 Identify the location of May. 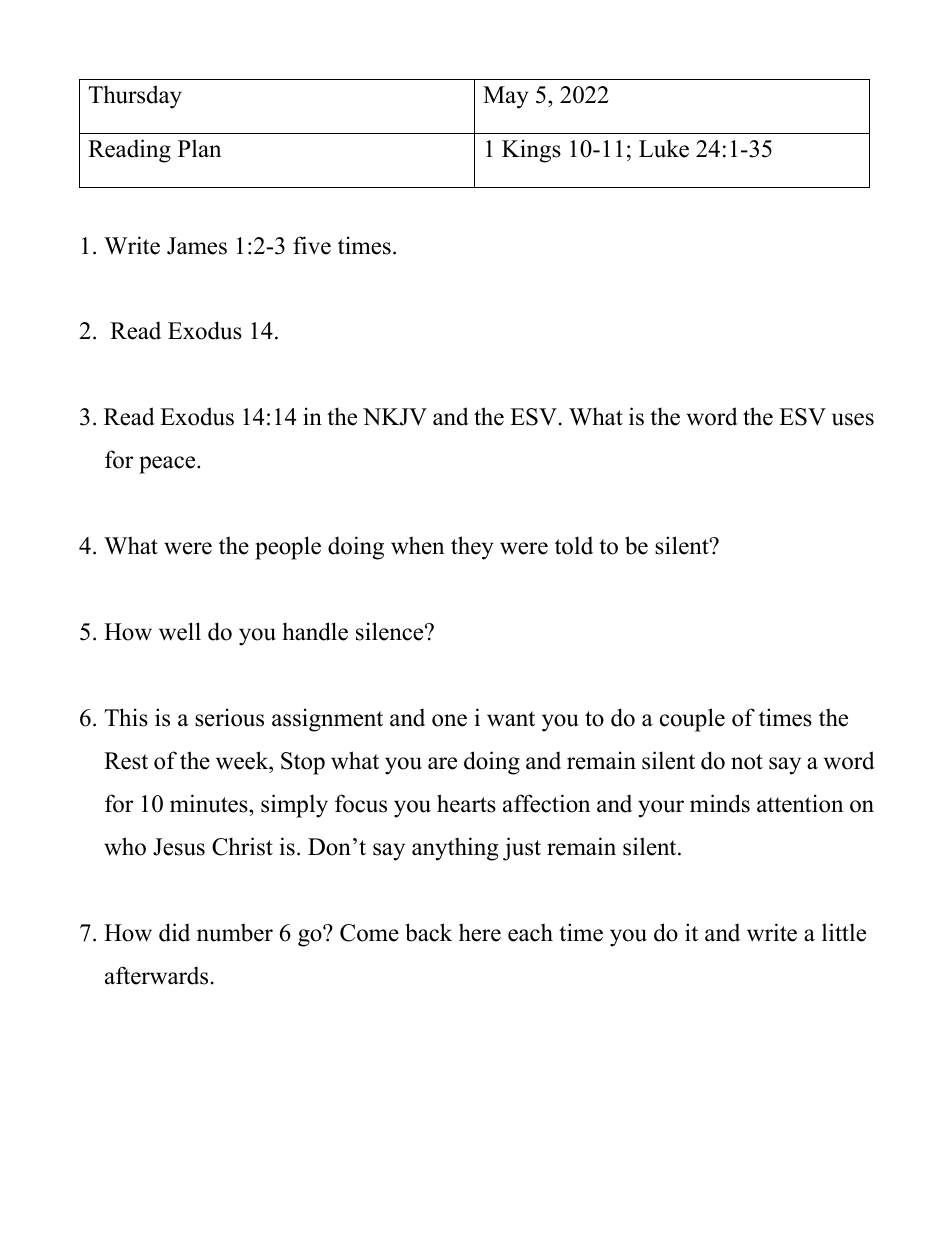
(506, 97).
